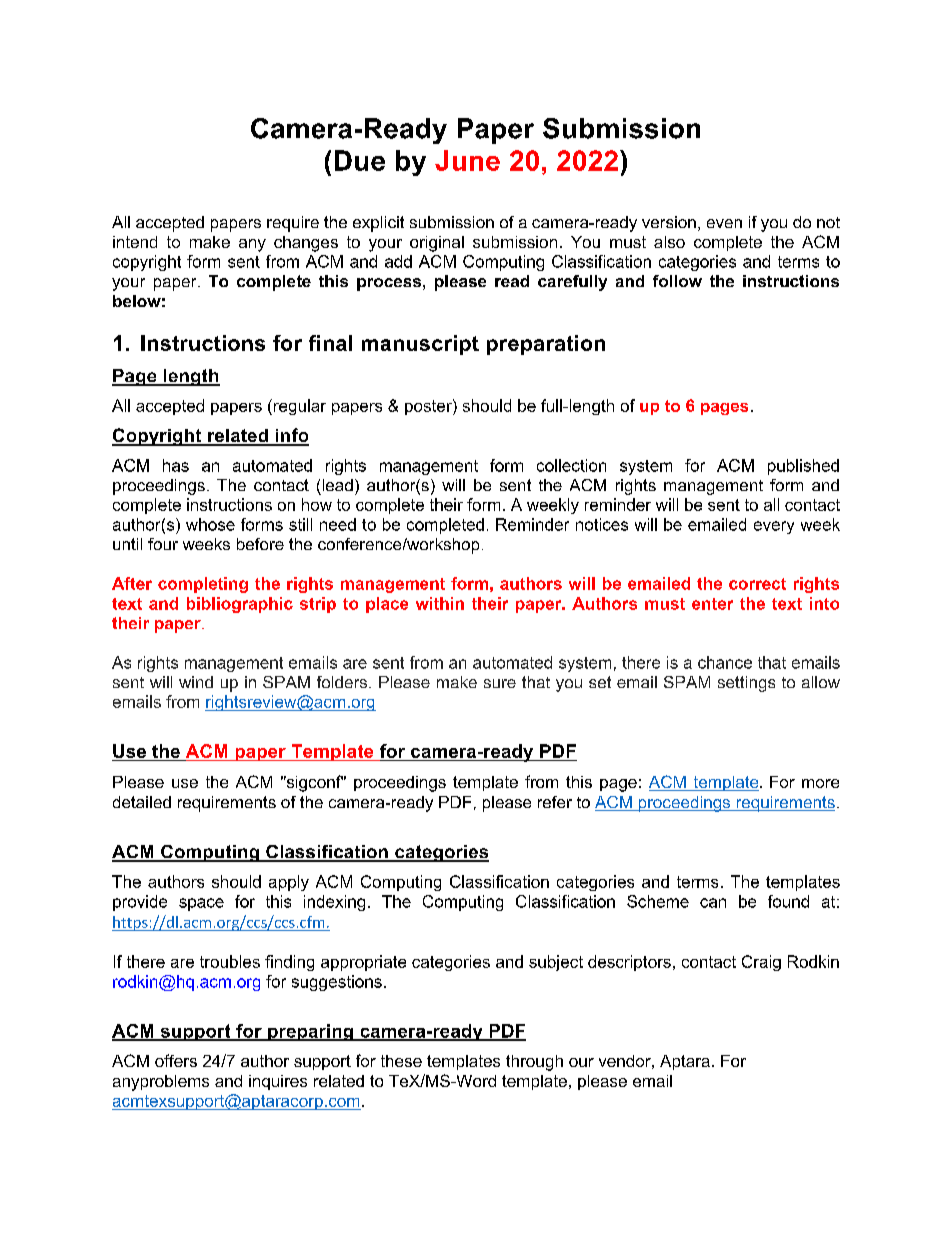 The image size is (952, 1233). Describe the element at coordinates (820, 783) in the screenshot. I see `more` at that location.
